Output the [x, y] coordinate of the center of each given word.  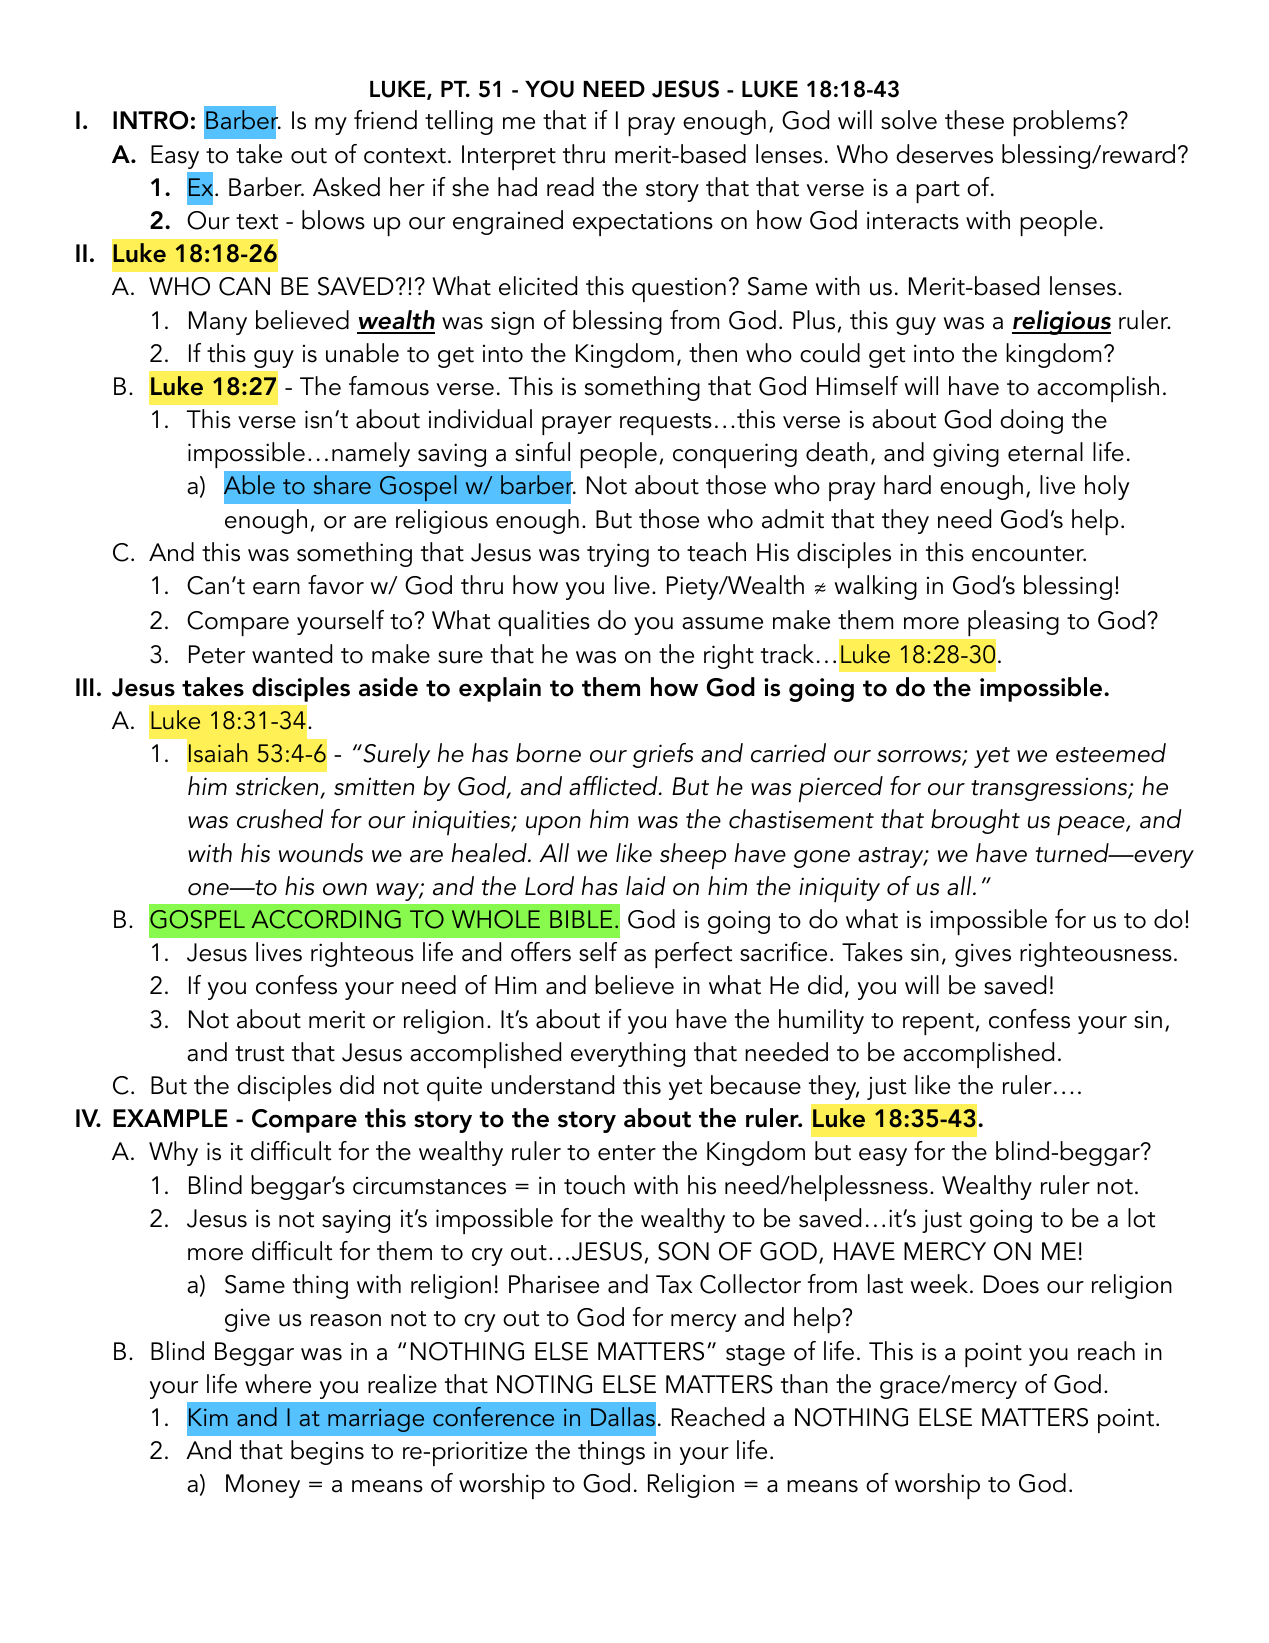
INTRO [150, 120]
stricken [278, 787]
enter [627, 1153]
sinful [542, 452]
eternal [1045, 452]
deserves [944, 154]
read [570, 187]
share [342, 485]
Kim [208, 1417]
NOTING [544, 1384]
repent [938, 1024]
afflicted [614, 786]
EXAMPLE [170, 1118]
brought [975, 821]
